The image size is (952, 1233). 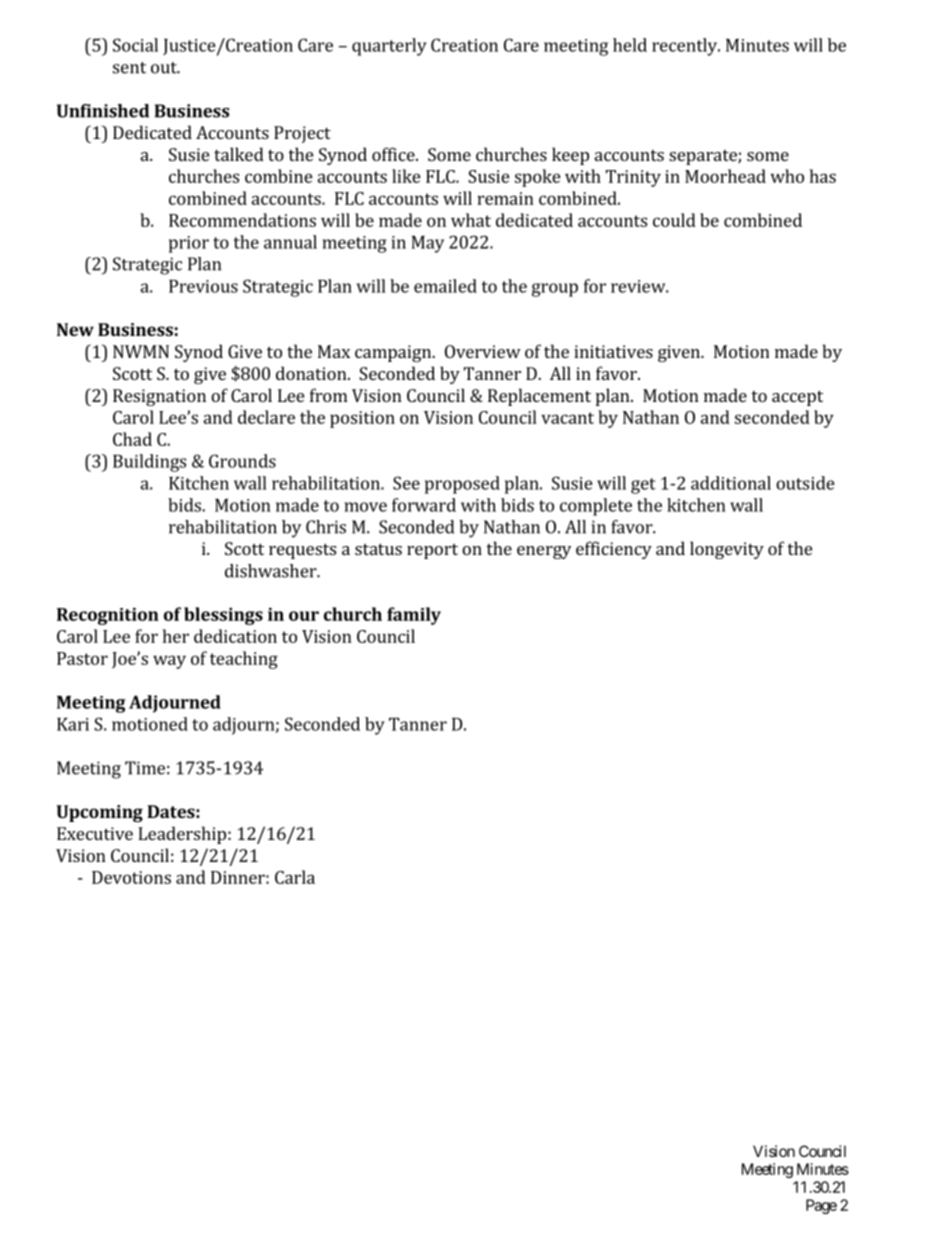 What do you see at coordinates (727, 550) in the screenshot?
I see `longevity` at bounding box center [727, 550].
